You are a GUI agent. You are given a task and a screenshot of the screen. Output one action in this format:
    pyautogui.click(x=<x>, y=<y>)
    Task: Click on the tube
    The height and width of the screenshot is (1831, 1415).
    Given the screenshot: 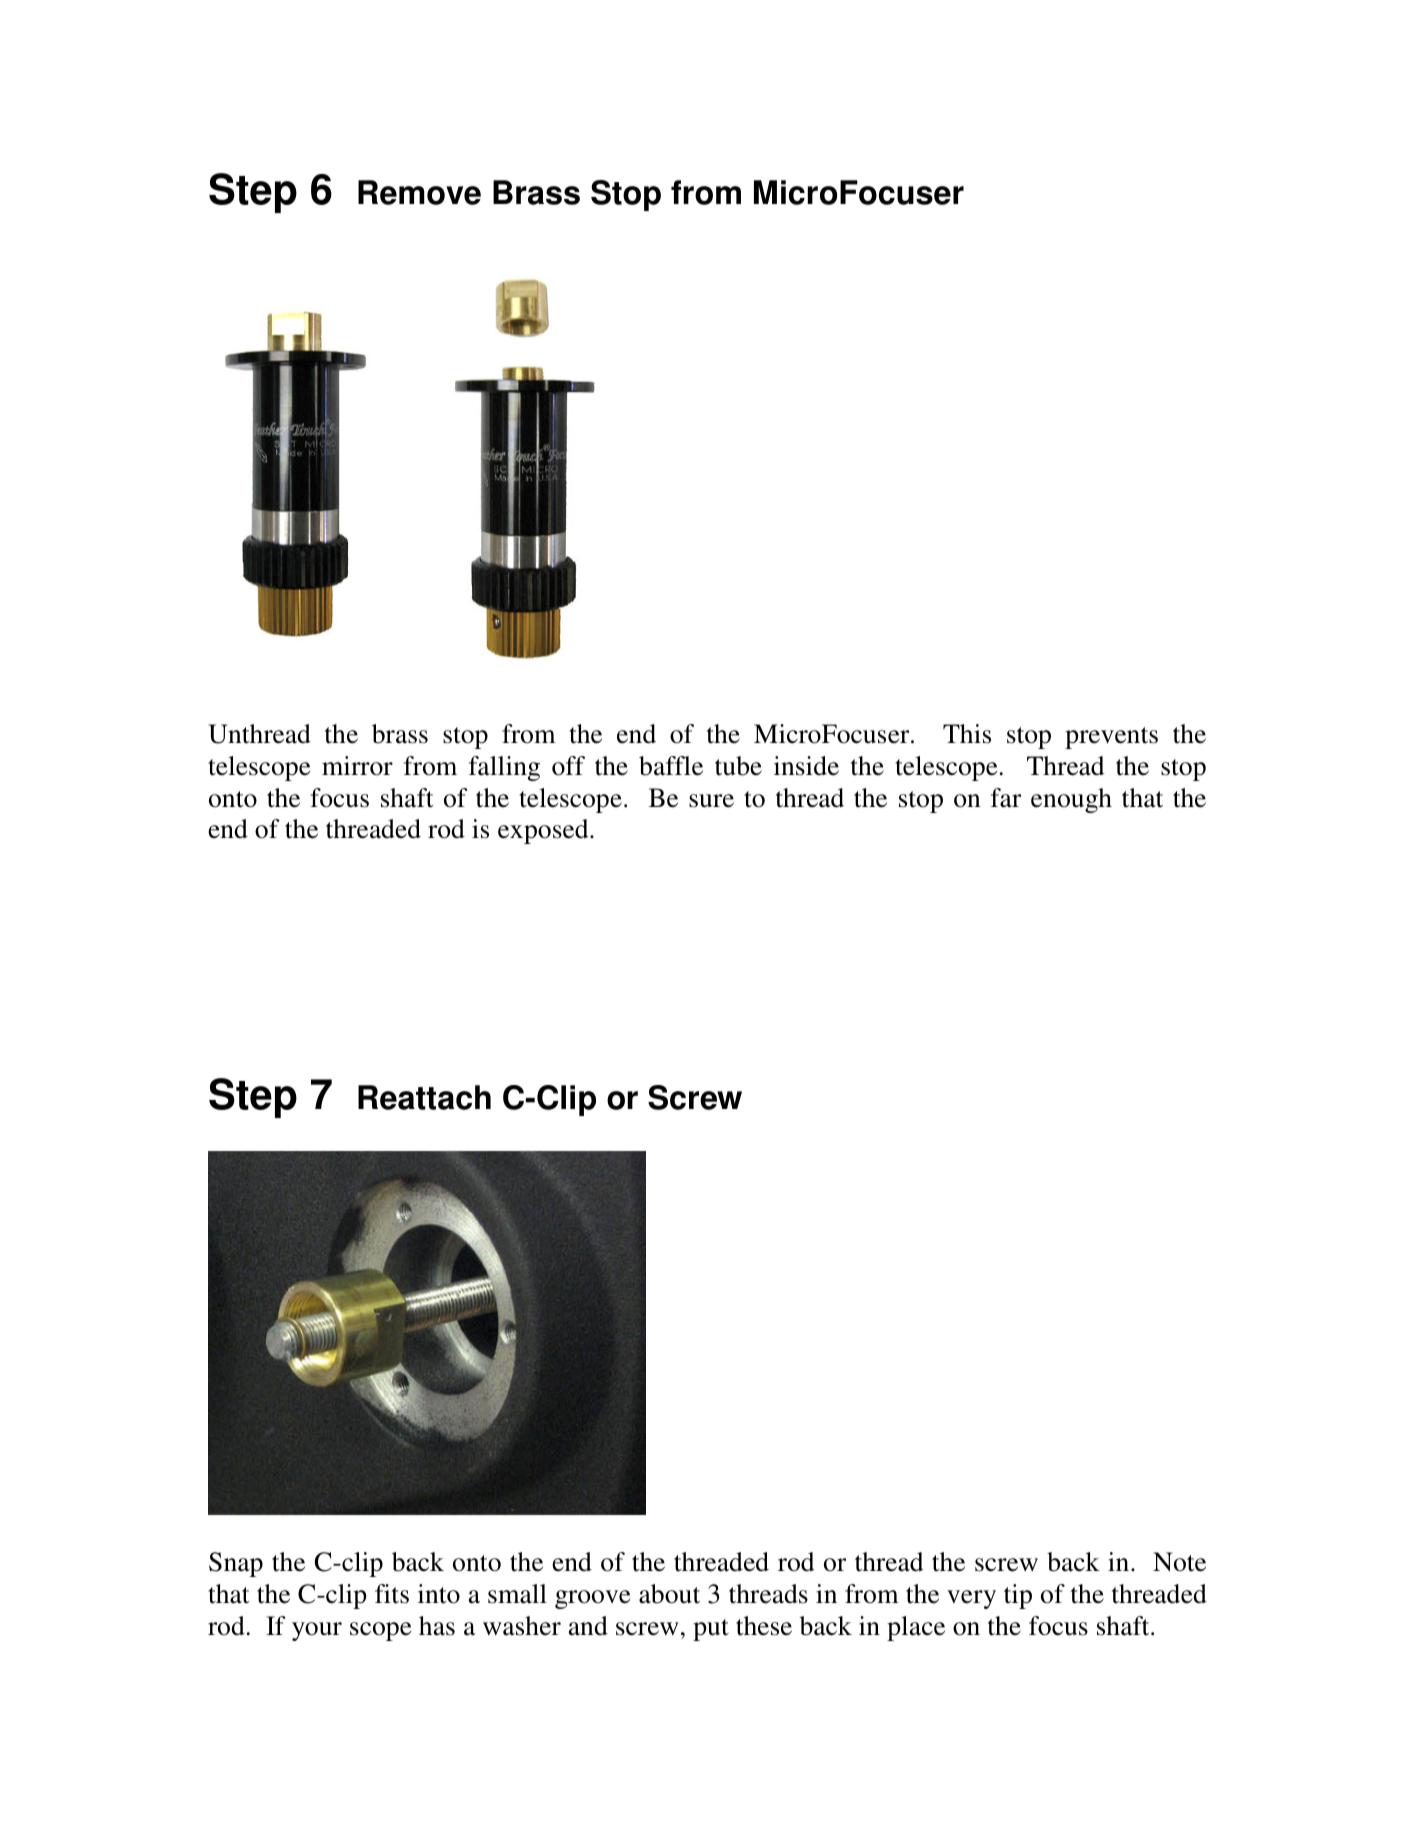 What is the action you would take?
    pyautogui.click(x=738, y=766)
